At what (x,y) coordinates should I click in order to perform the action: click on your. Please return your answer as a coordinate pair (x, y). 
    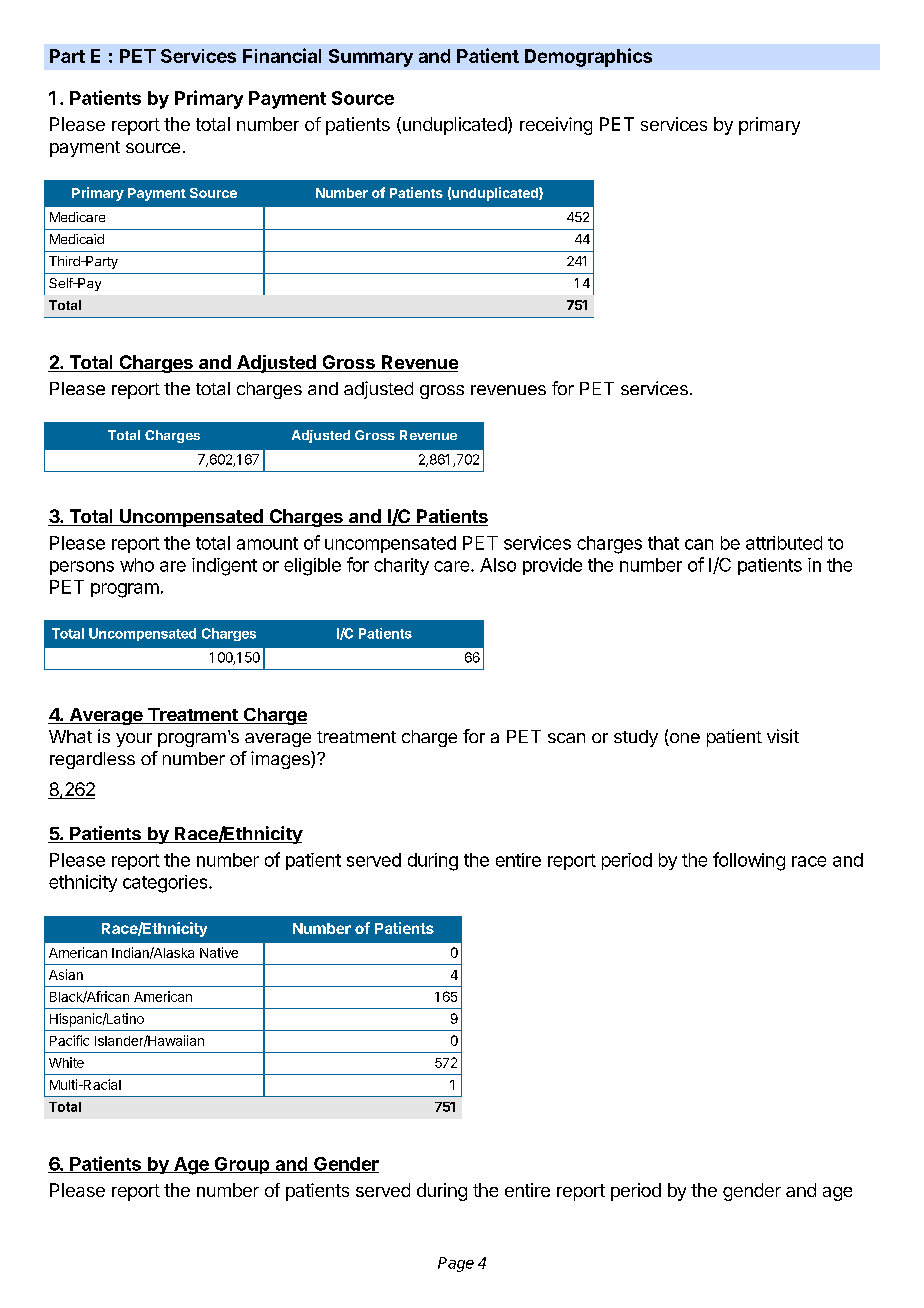
    Looking at the image, I should click on (134, 740).
